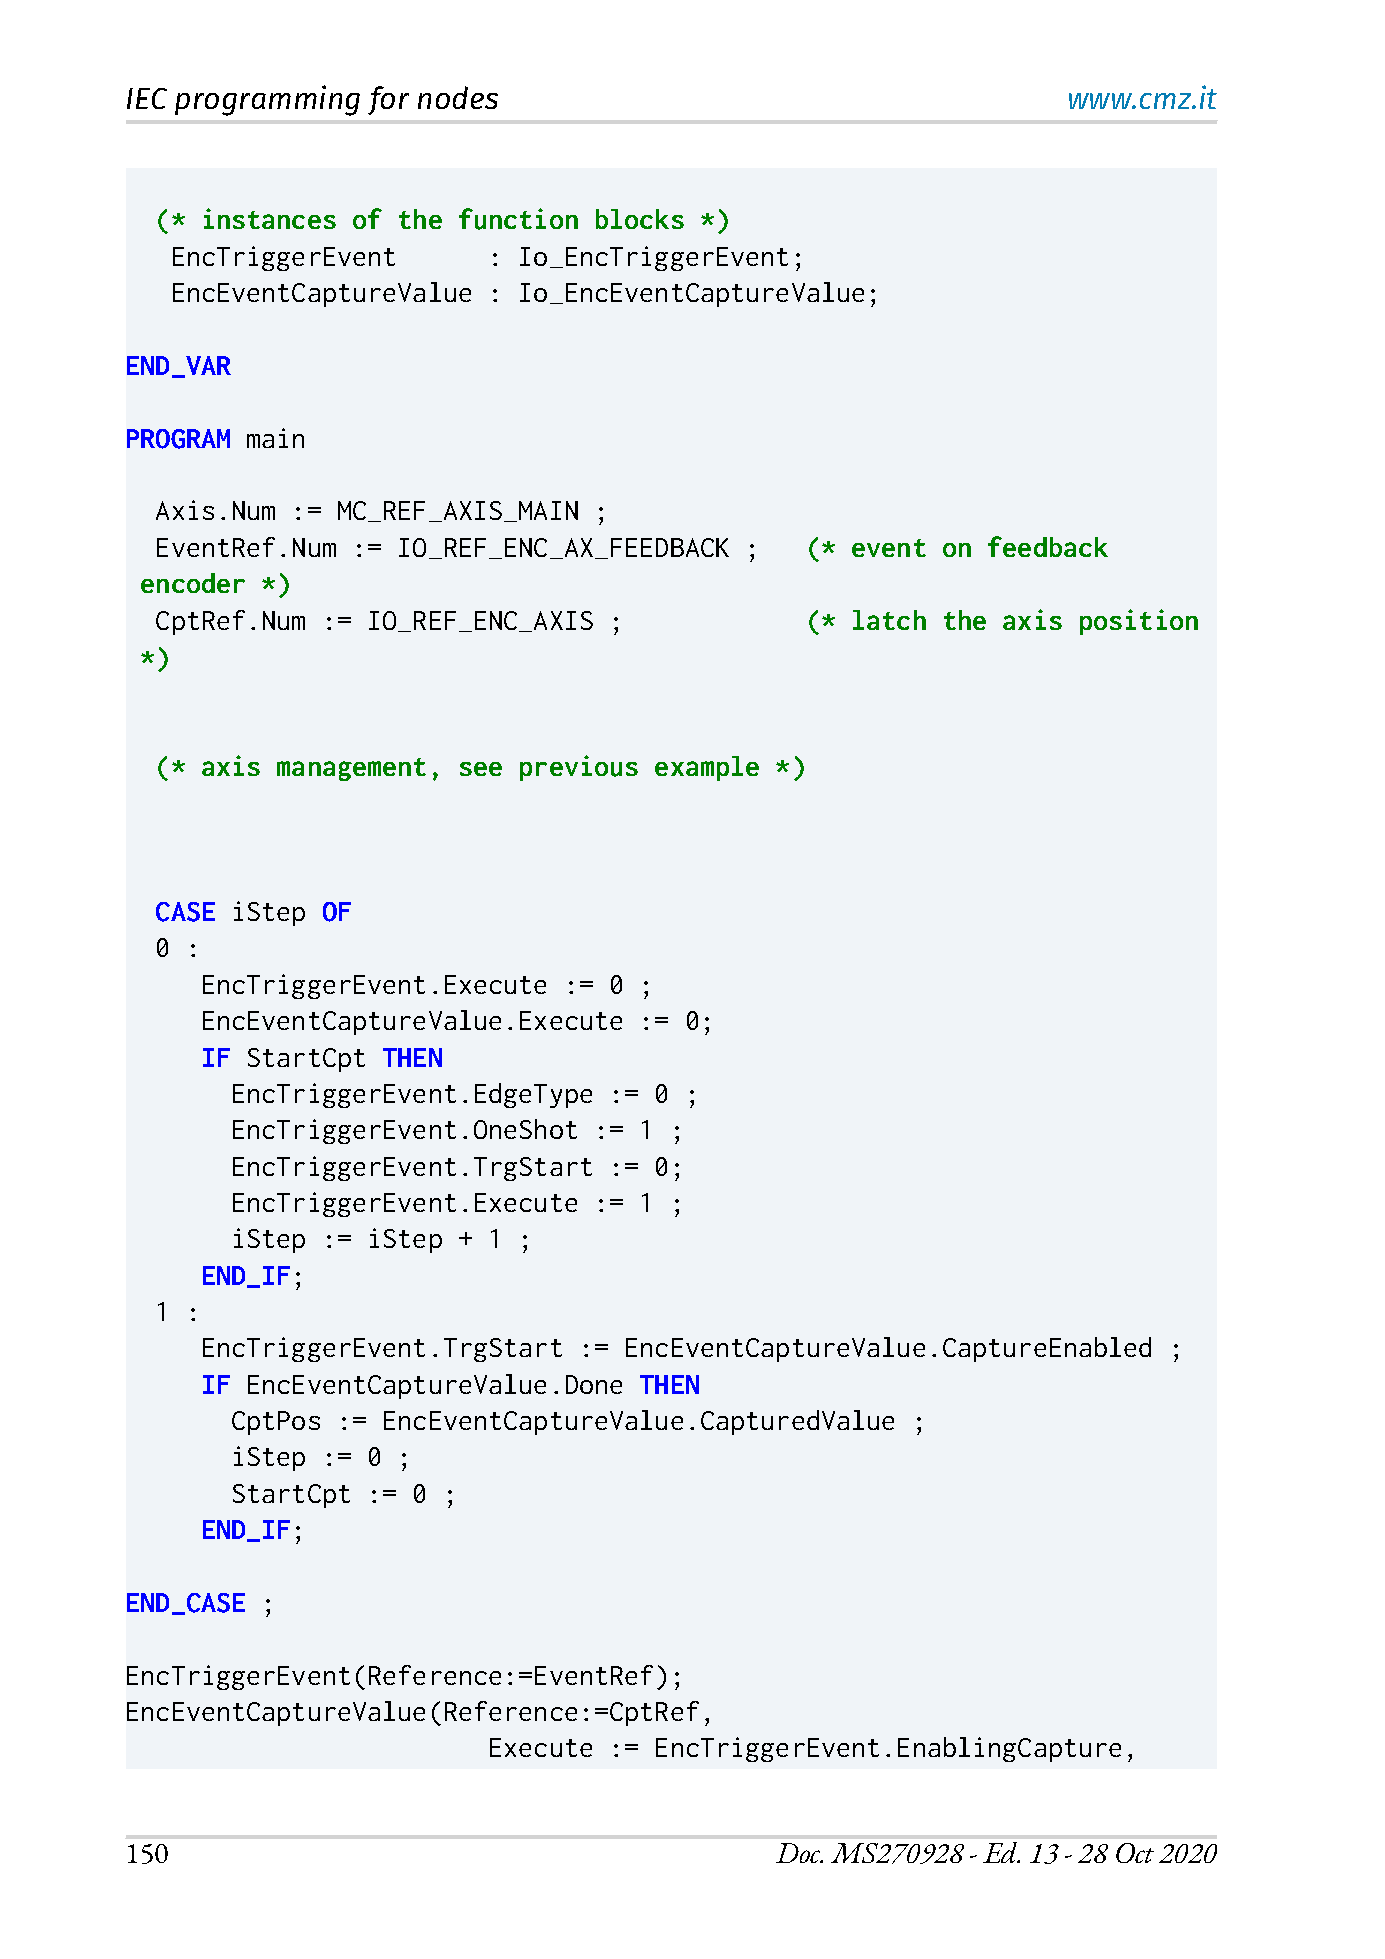 The width and height of the document is (1385, 1959). What do you see at coordinates (518, 219) in the document?
I see `function` at bounding box center [518, 219].
